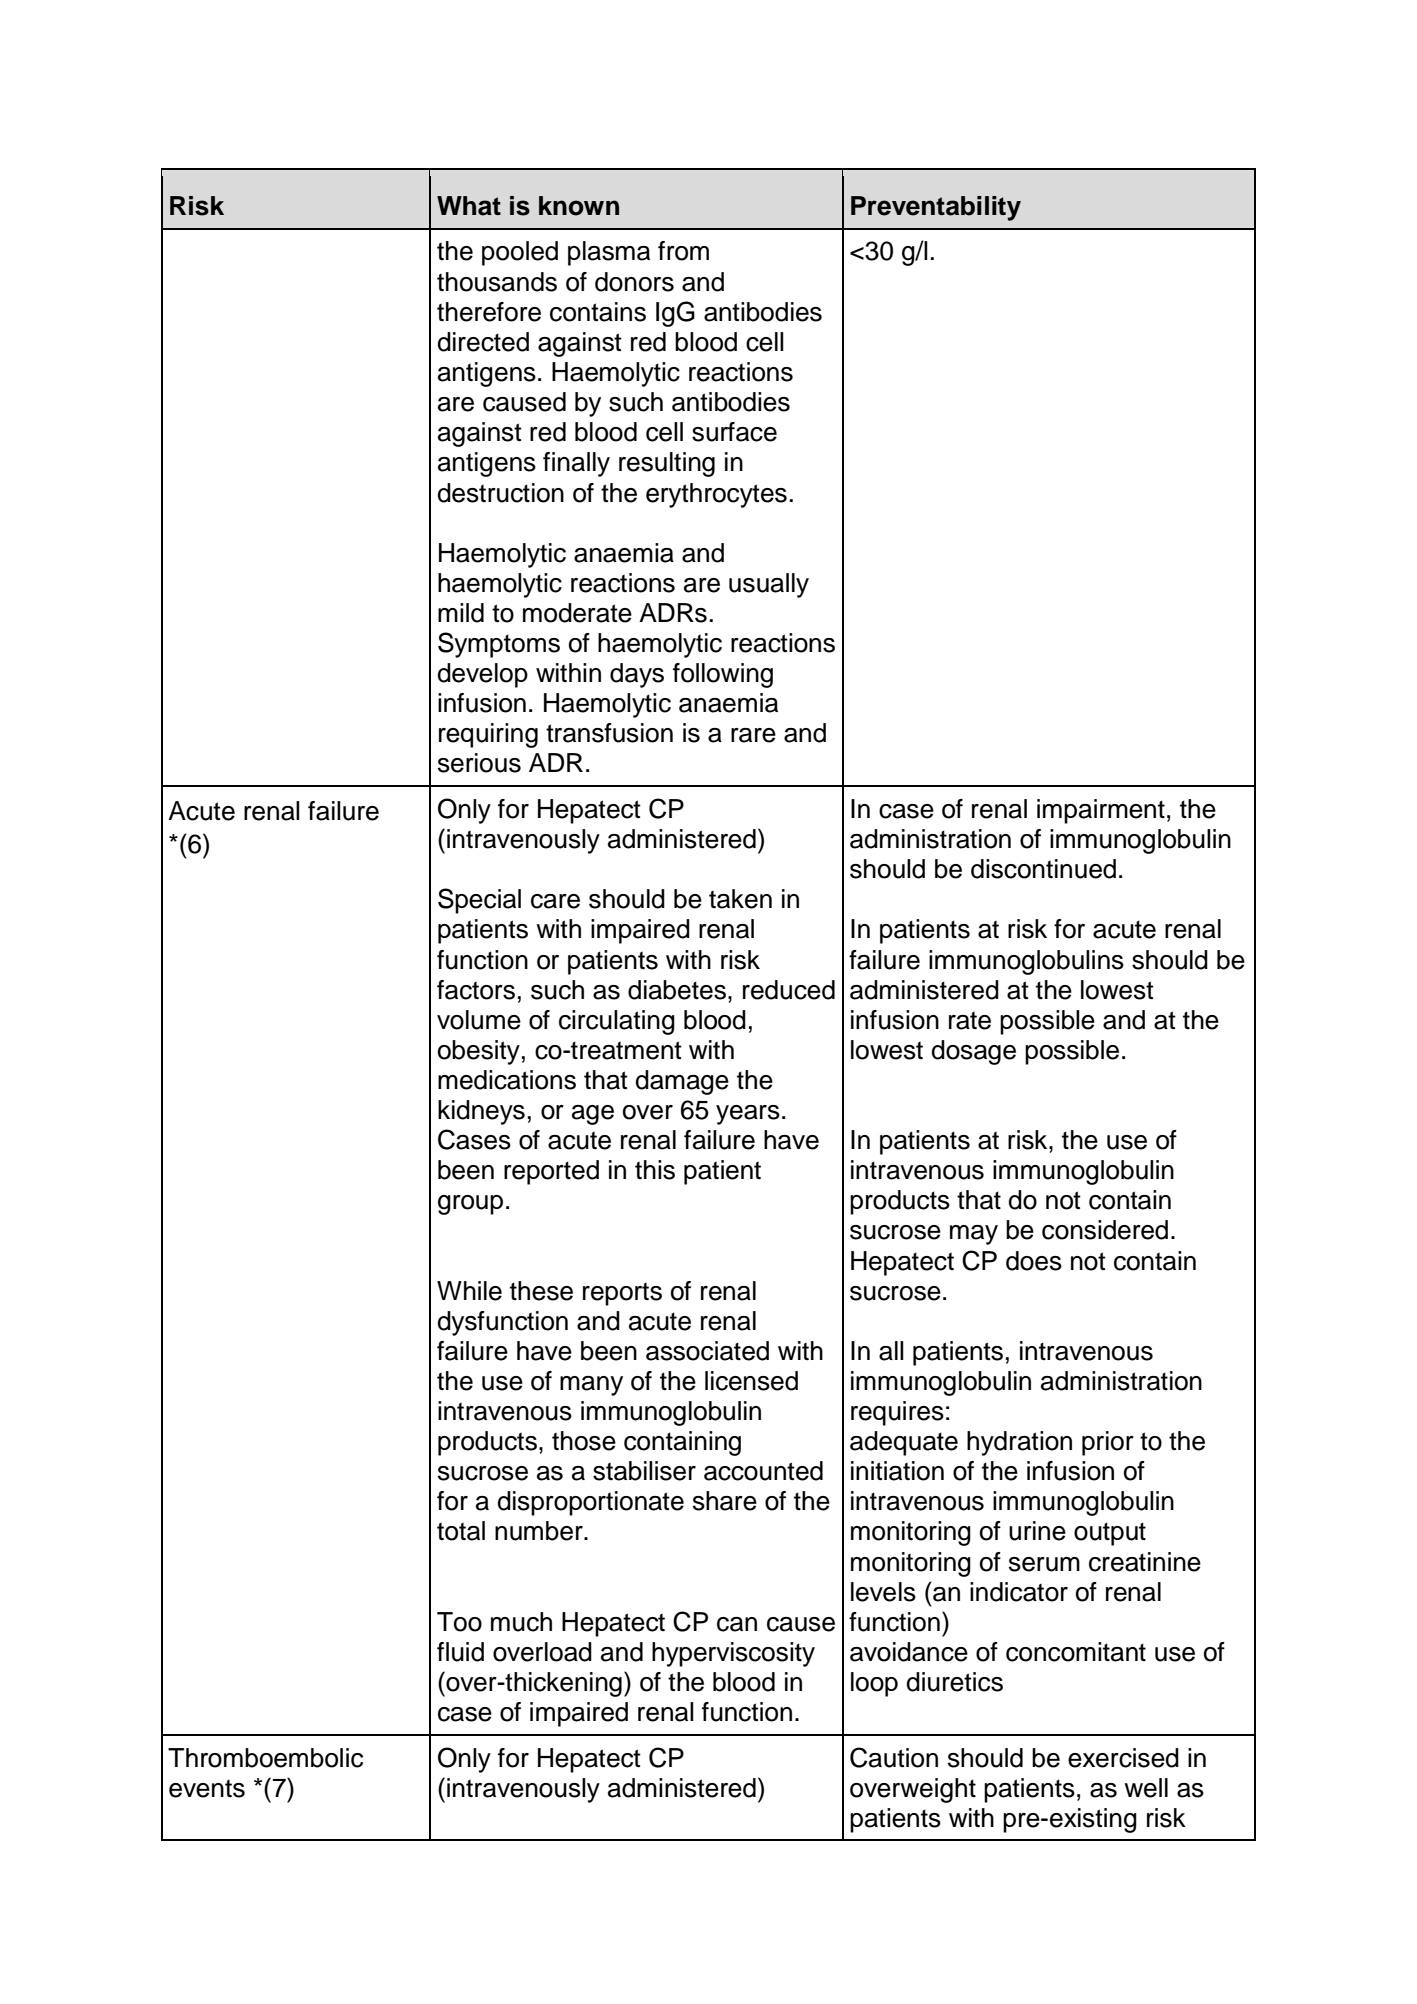 The height and width of the screenshot is (2004, 1417). What do you see at coordinates (476, 990) in the screenshot?
I see `factors` at bounding box center [476, 990].
